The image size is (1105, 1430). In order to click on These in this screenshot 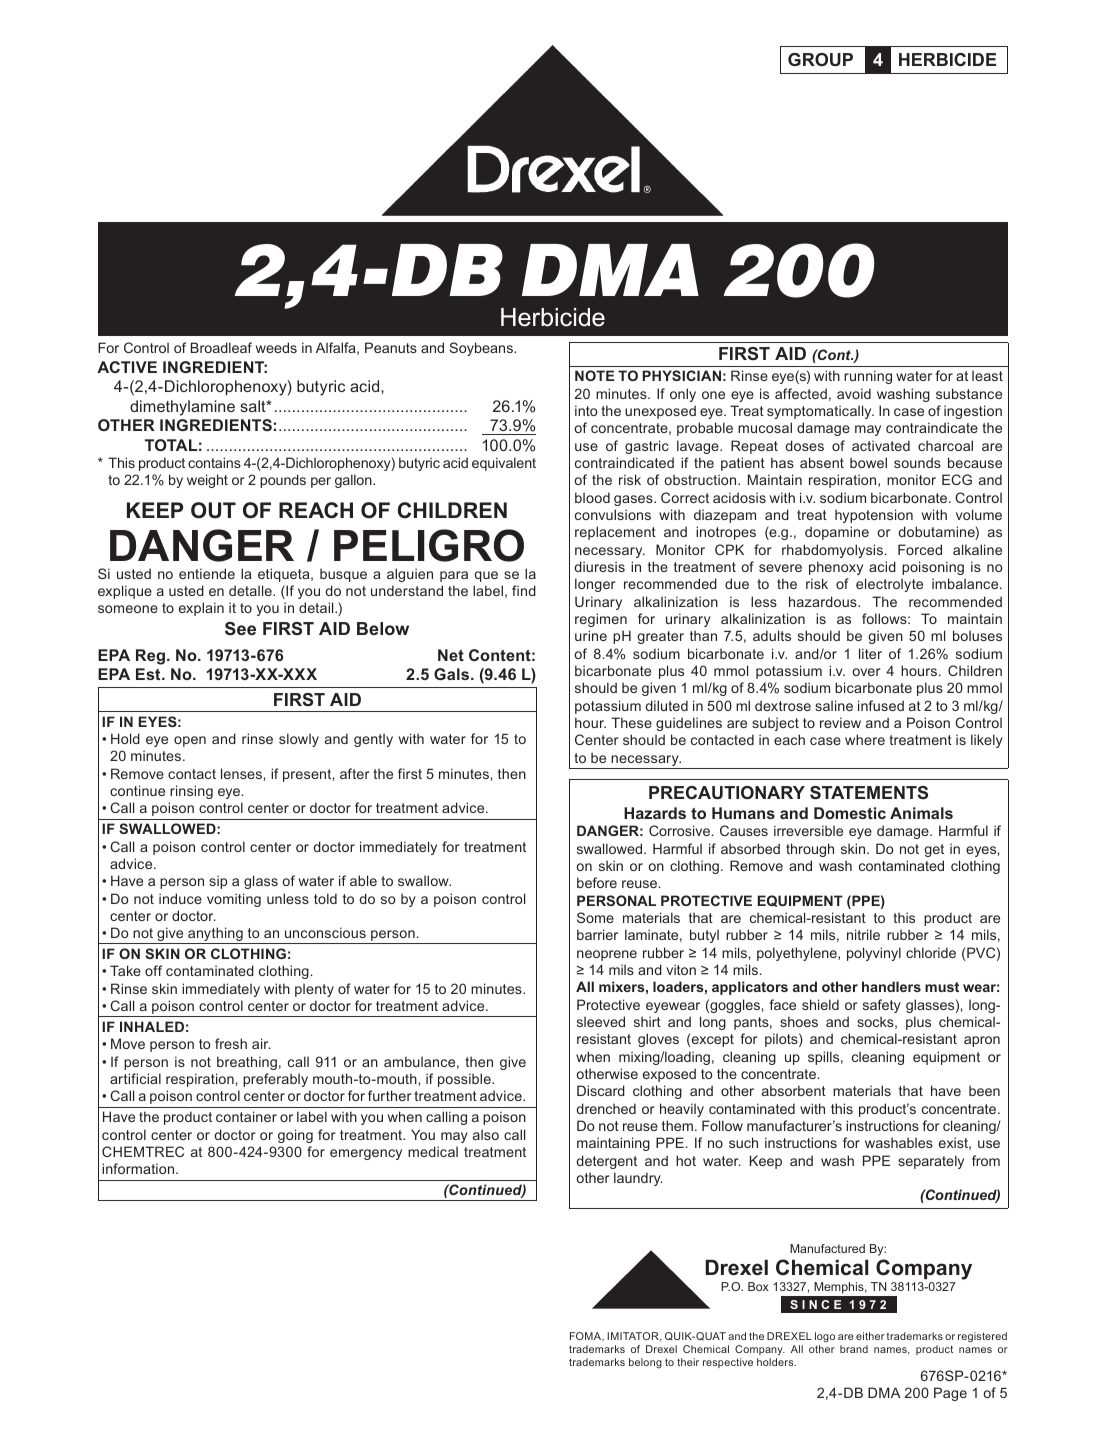, I will do `click(631, 722)`.
